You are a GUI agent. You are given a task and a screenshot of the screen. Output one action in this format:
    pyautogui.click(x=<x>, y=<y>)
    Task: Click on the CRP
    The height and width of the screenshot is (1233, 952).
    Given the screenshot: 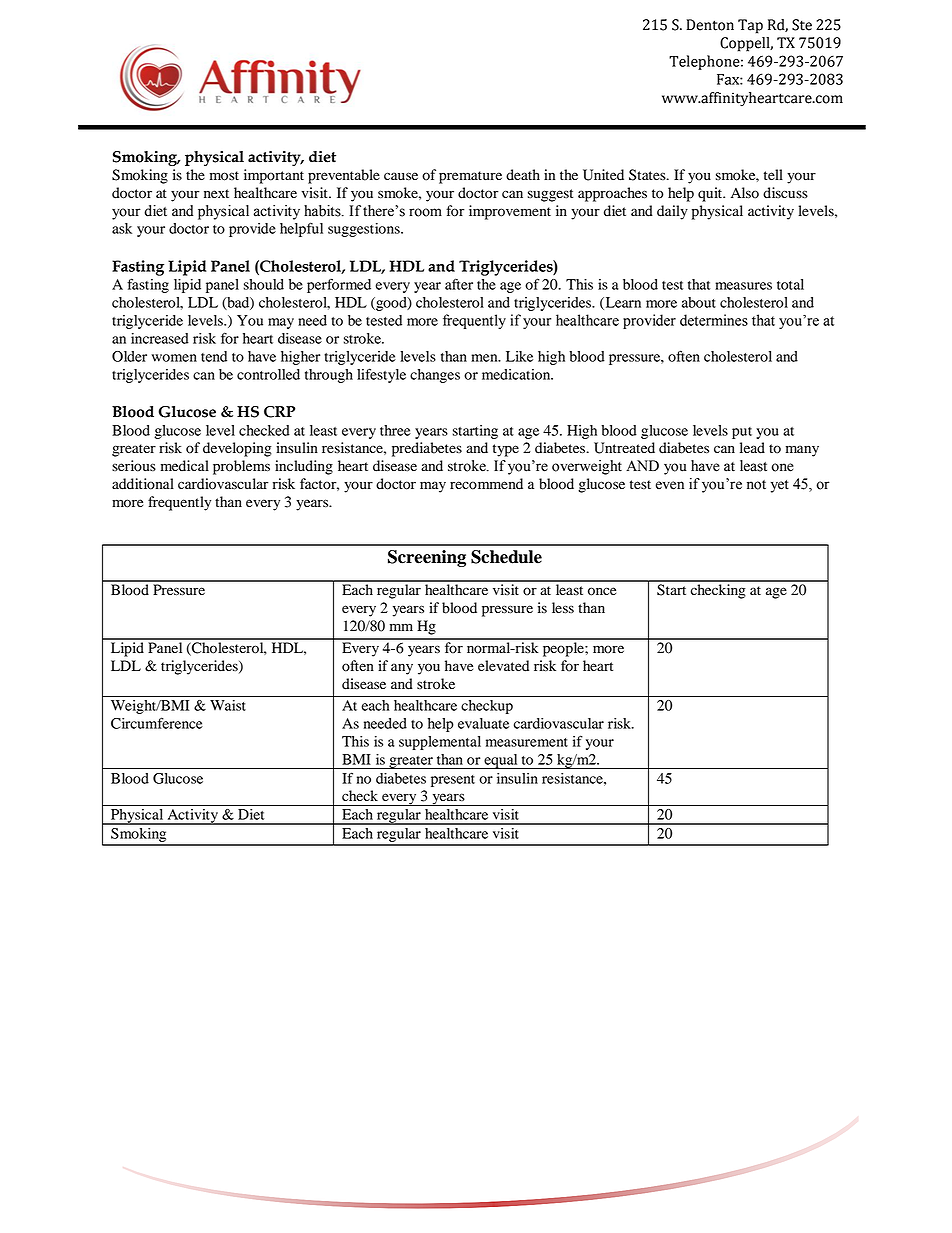 What is the action you would take?
    pyautogui.click(x=279, y=412)
